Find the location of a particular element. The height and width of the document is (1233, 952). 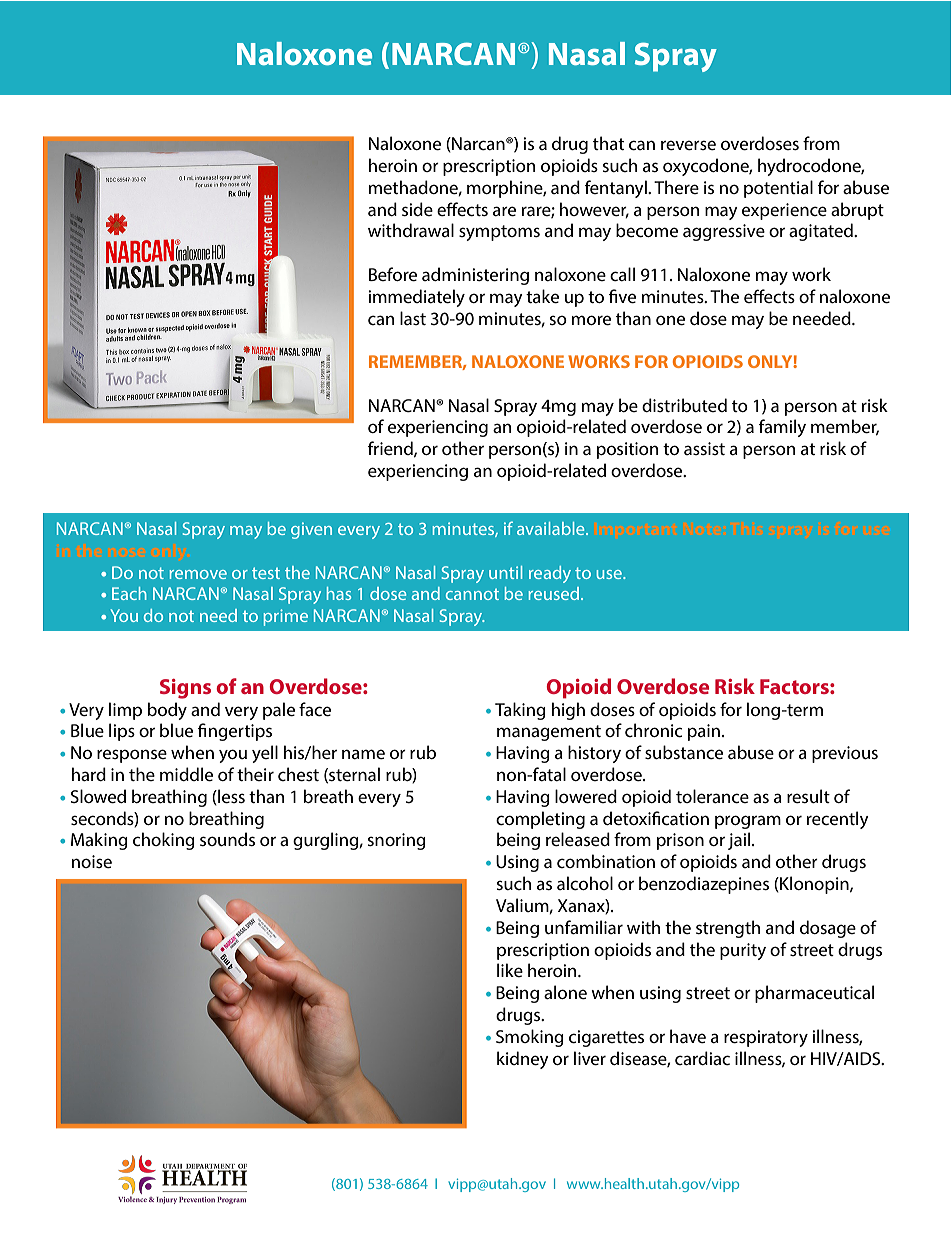

assist is located at coordinates (704, 448).
